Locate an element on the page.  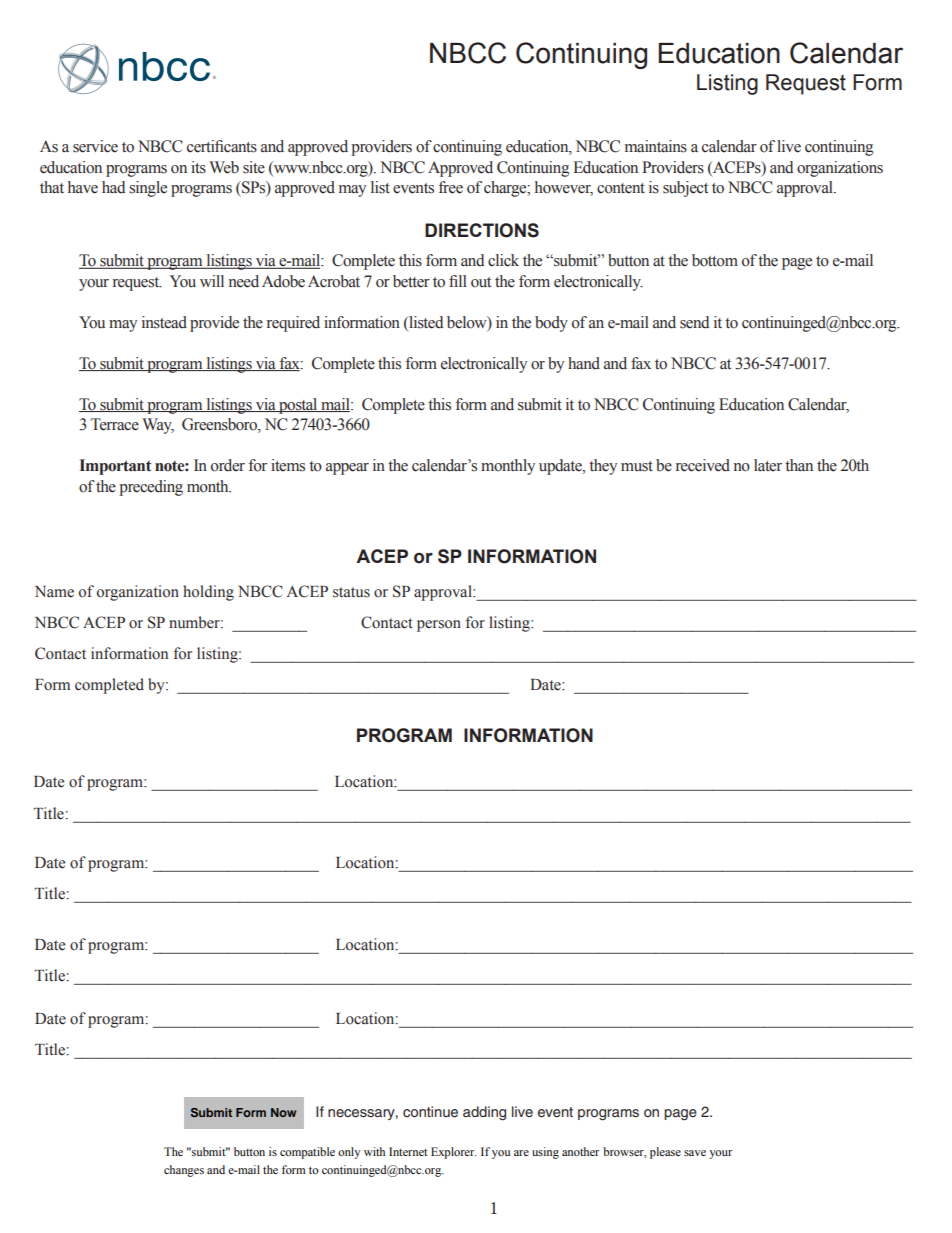
person is located at coordinates (439, 626).
